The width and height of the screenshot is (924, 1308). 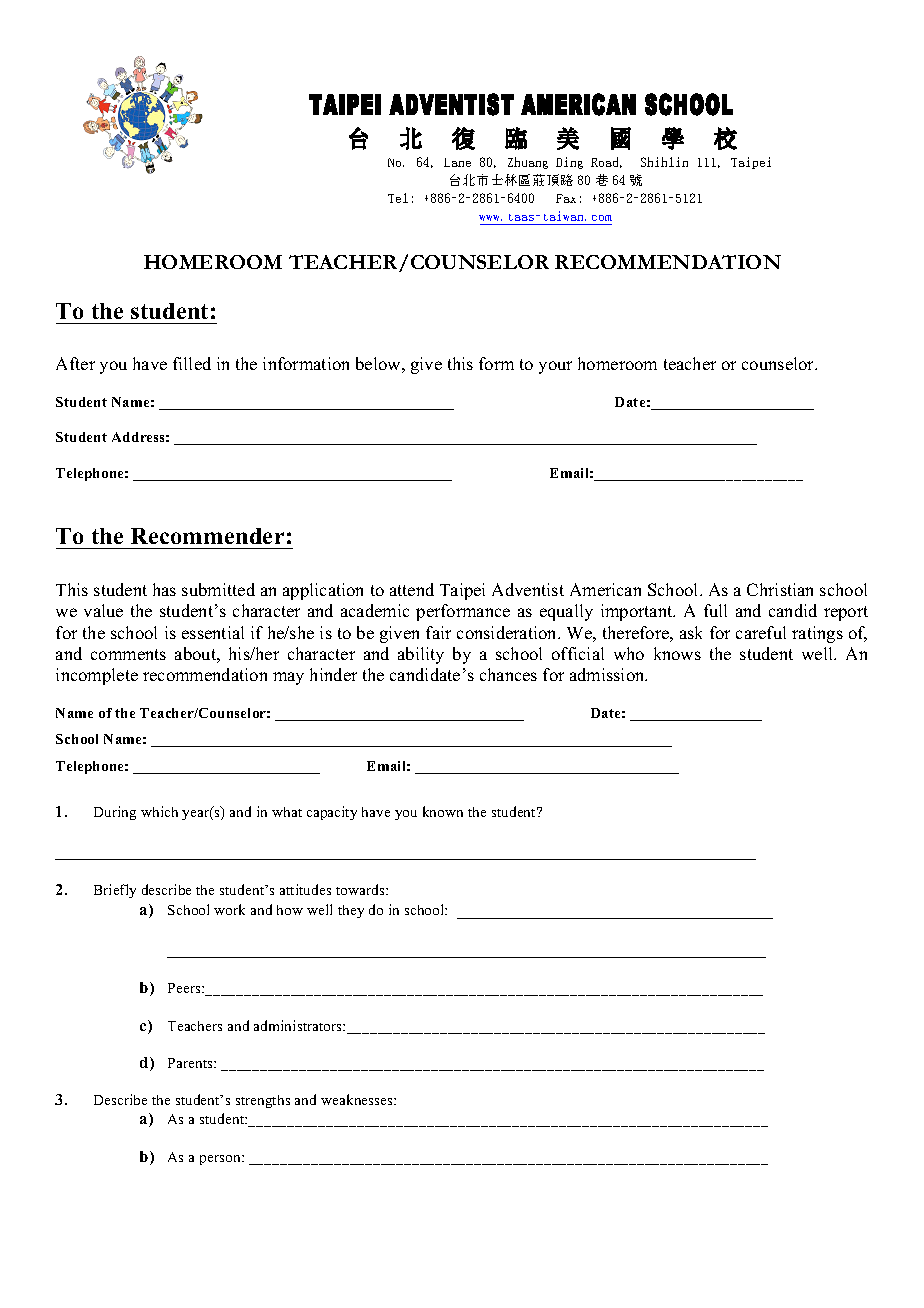 I want to click on person, so click(x=221, y=1160).
